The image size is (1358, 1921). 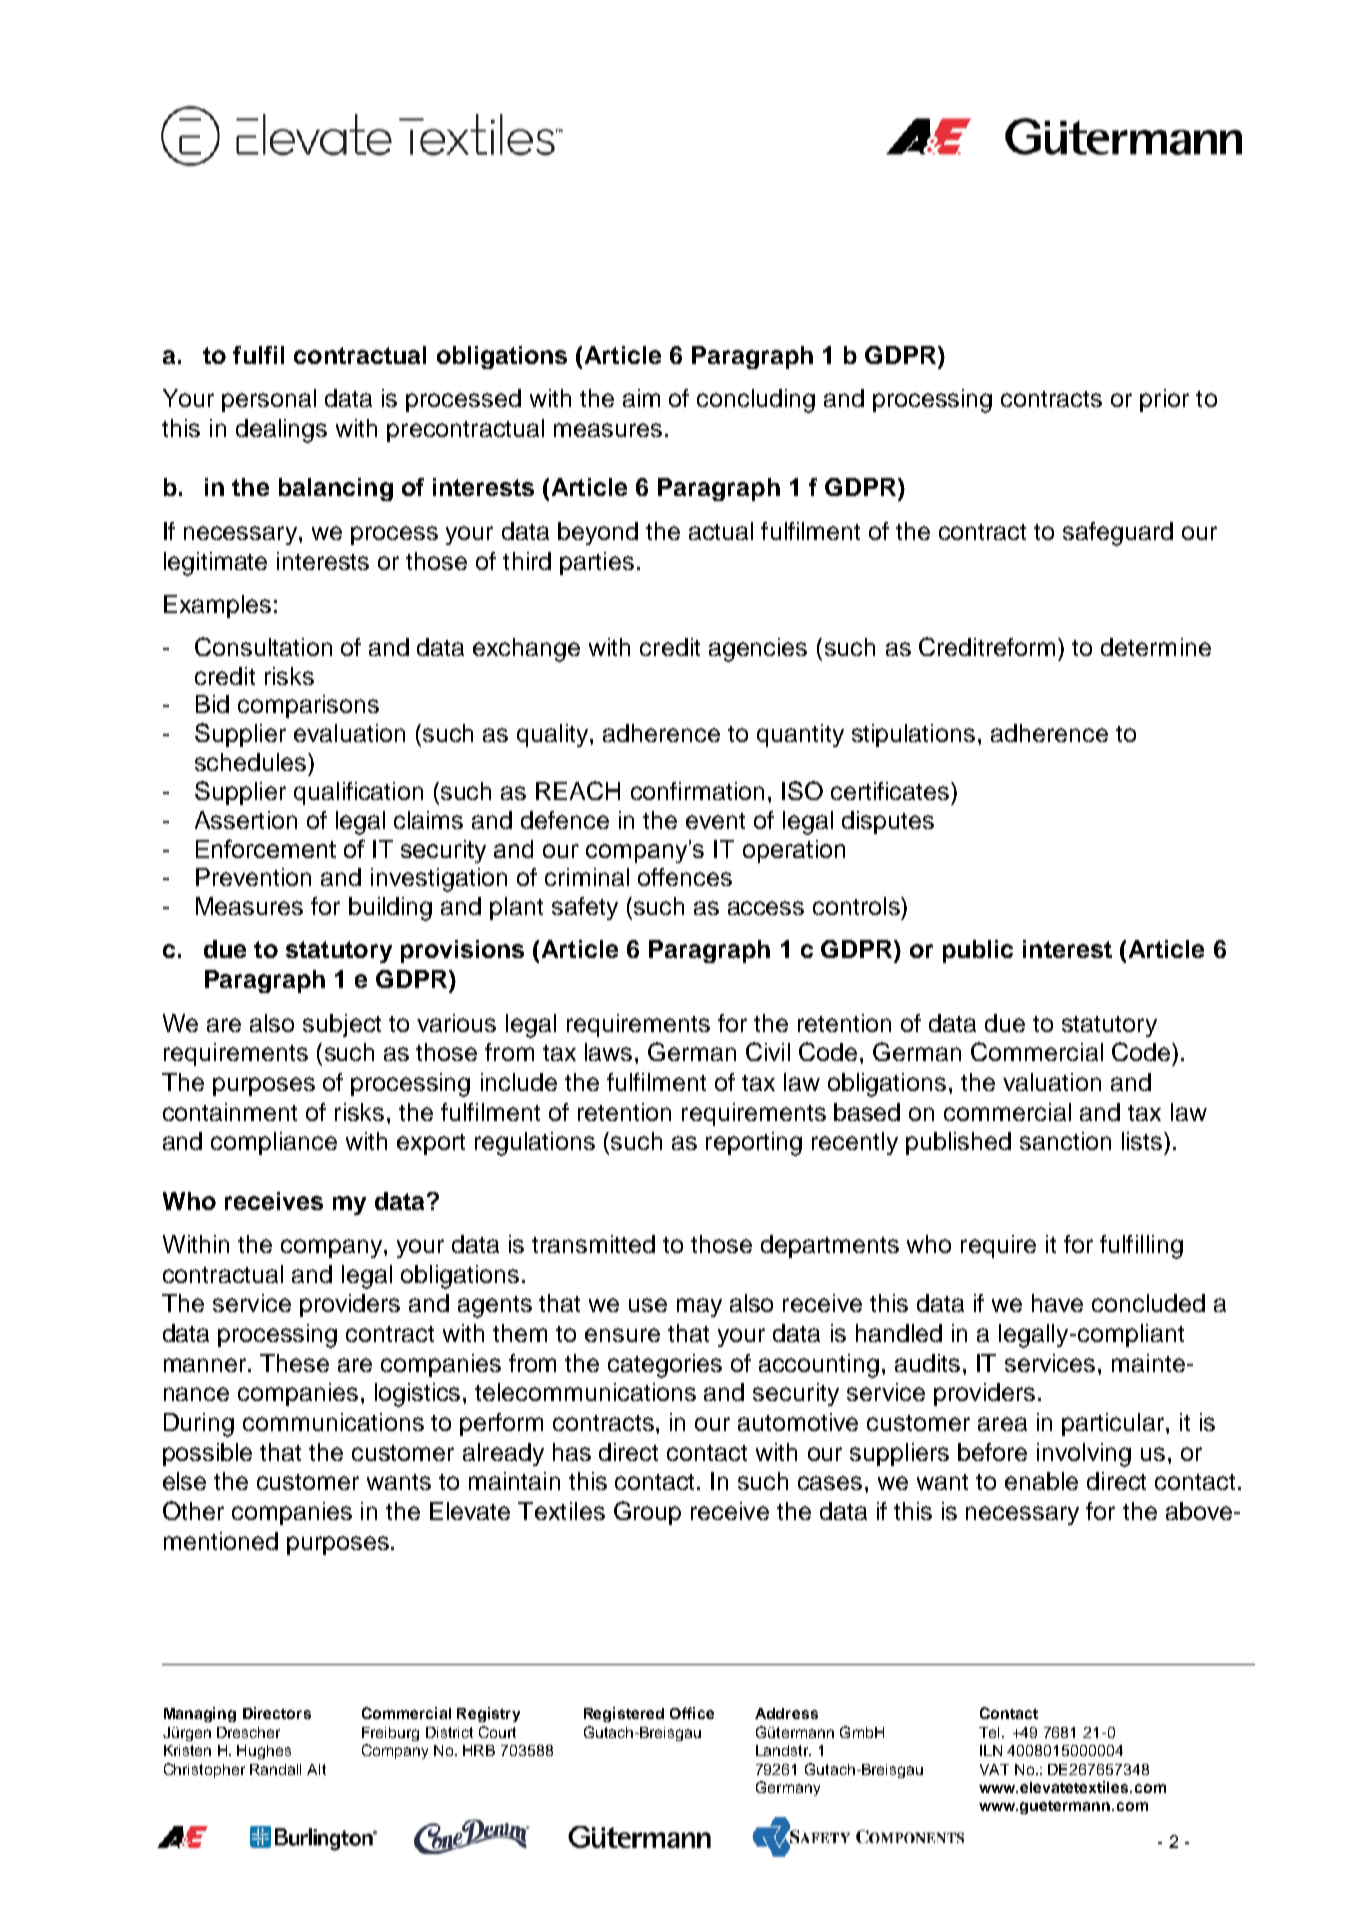 I want to click on subject, so click(x=342, y=1025).
